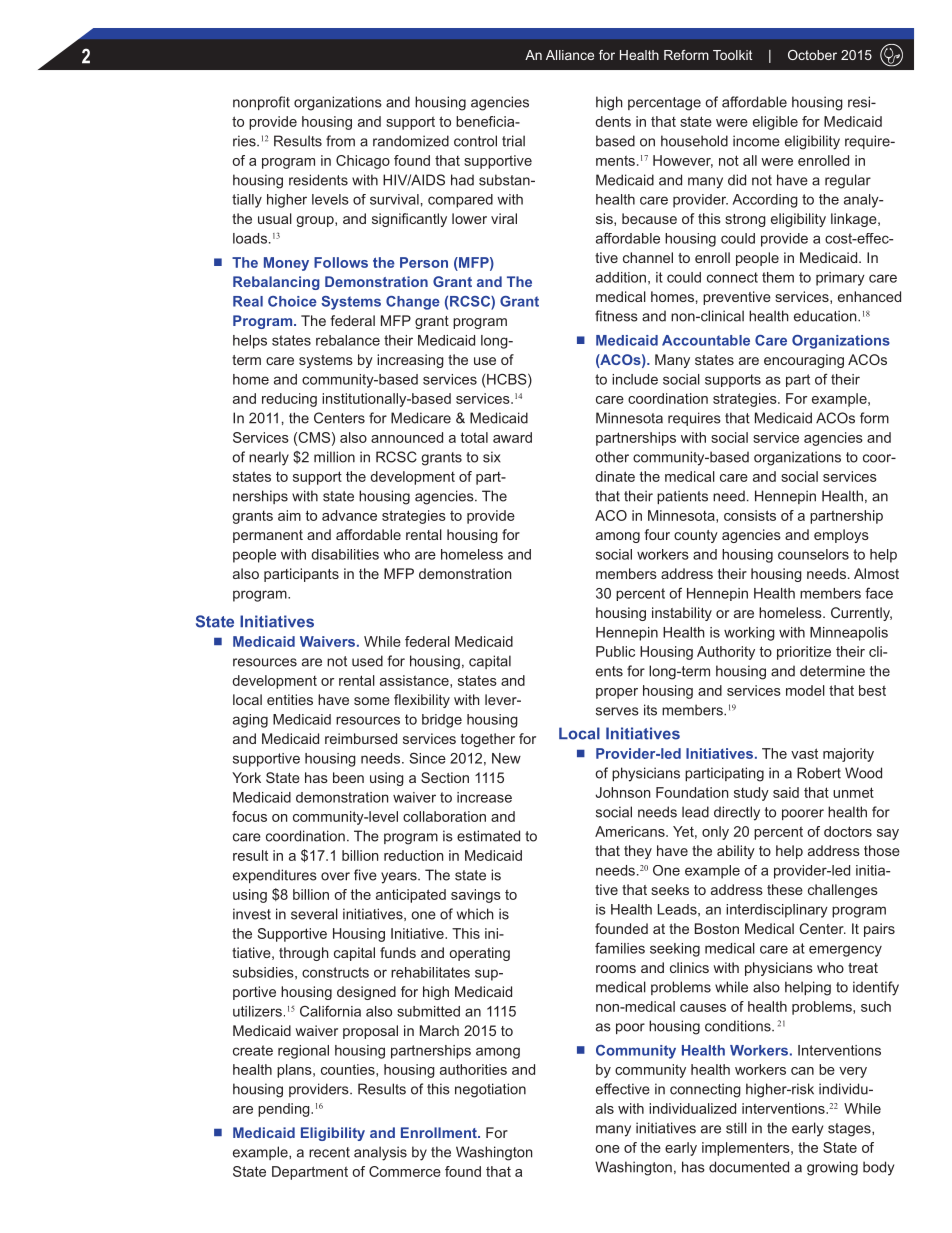 Image resolution: width=952 pixels, height=1233 pixels. I want to click on rebalance, so click(348, 340).
